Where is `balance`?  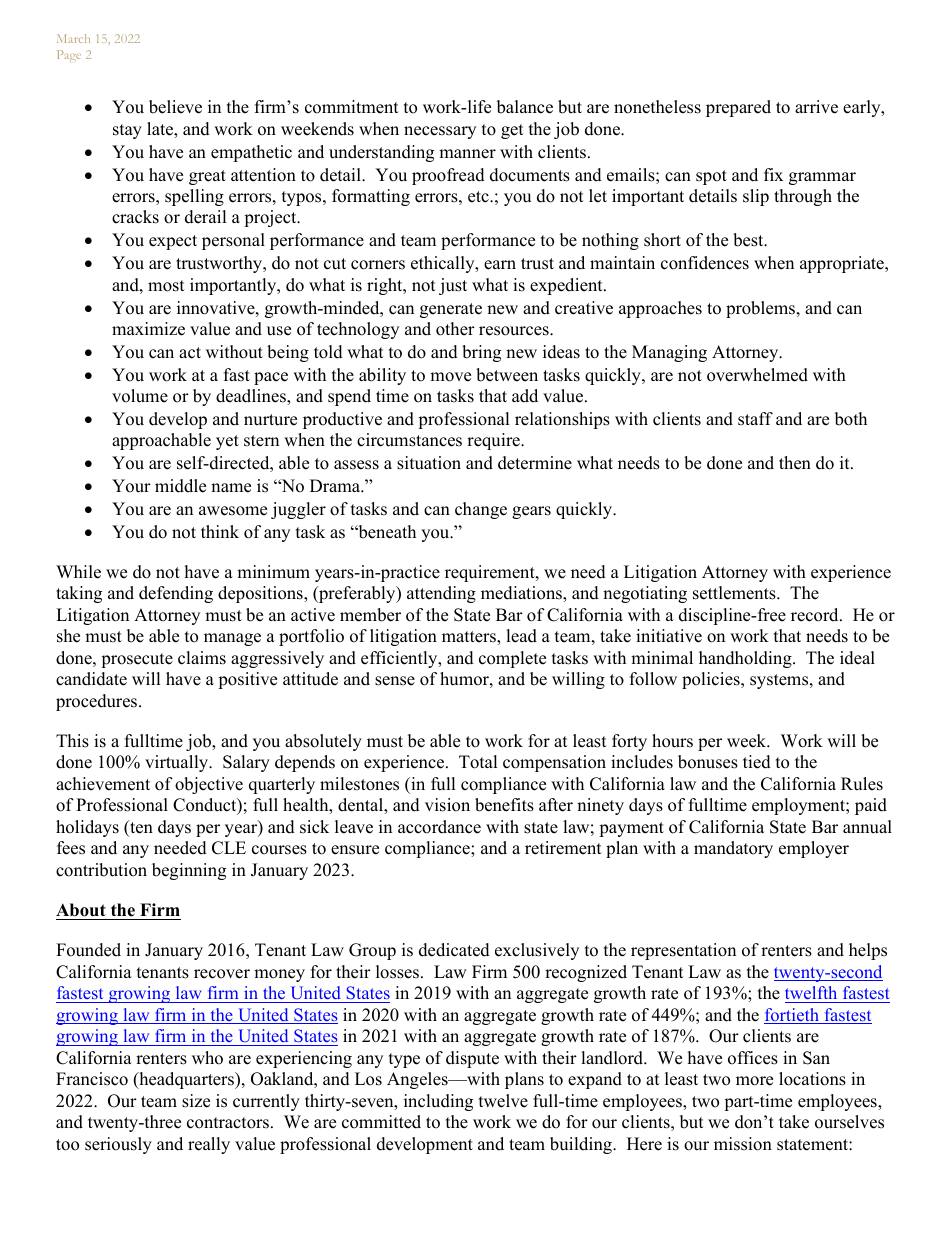
balance is located at coordinates (525, 107).
